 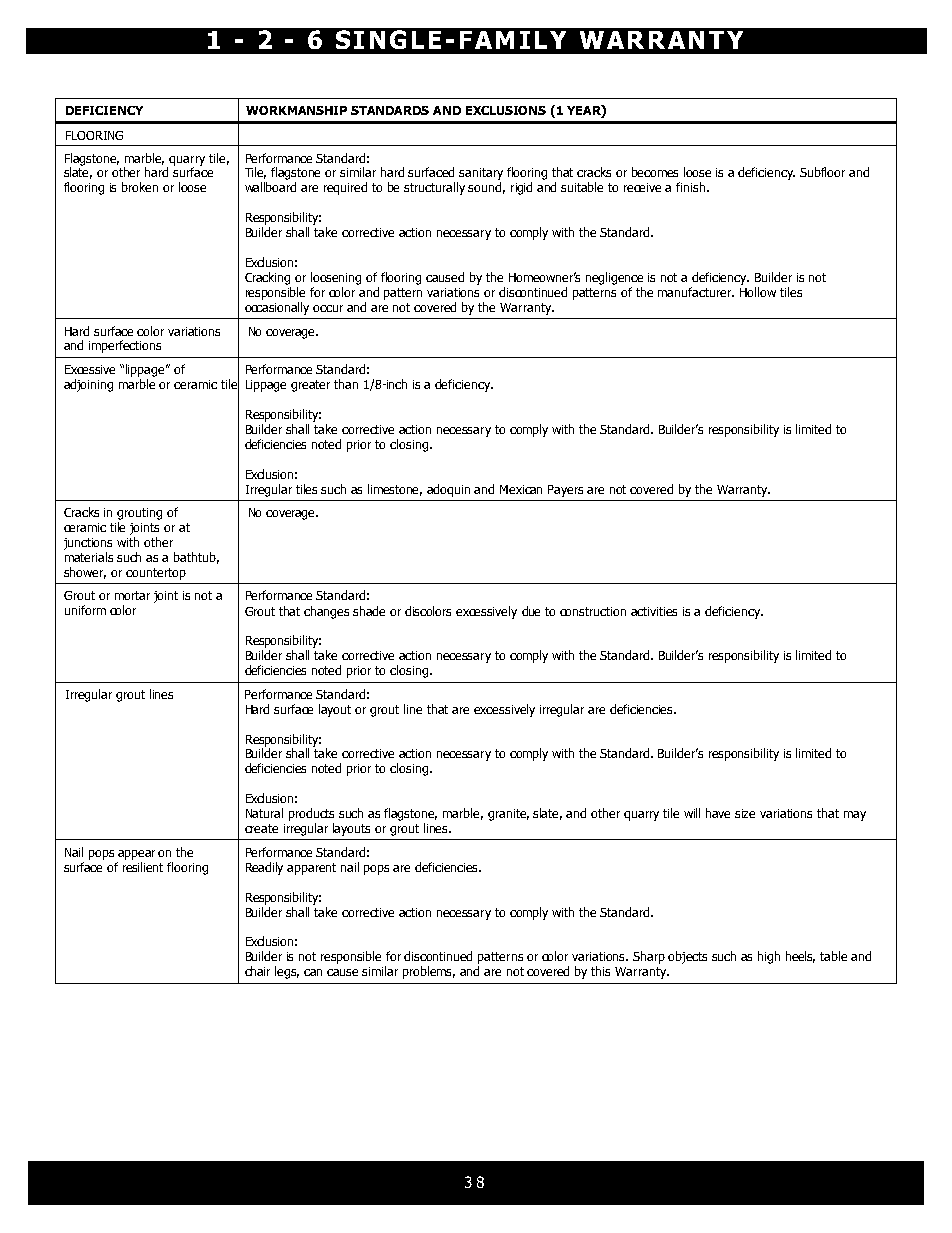 I want to click on Payers, so click(x=565, y=491).
